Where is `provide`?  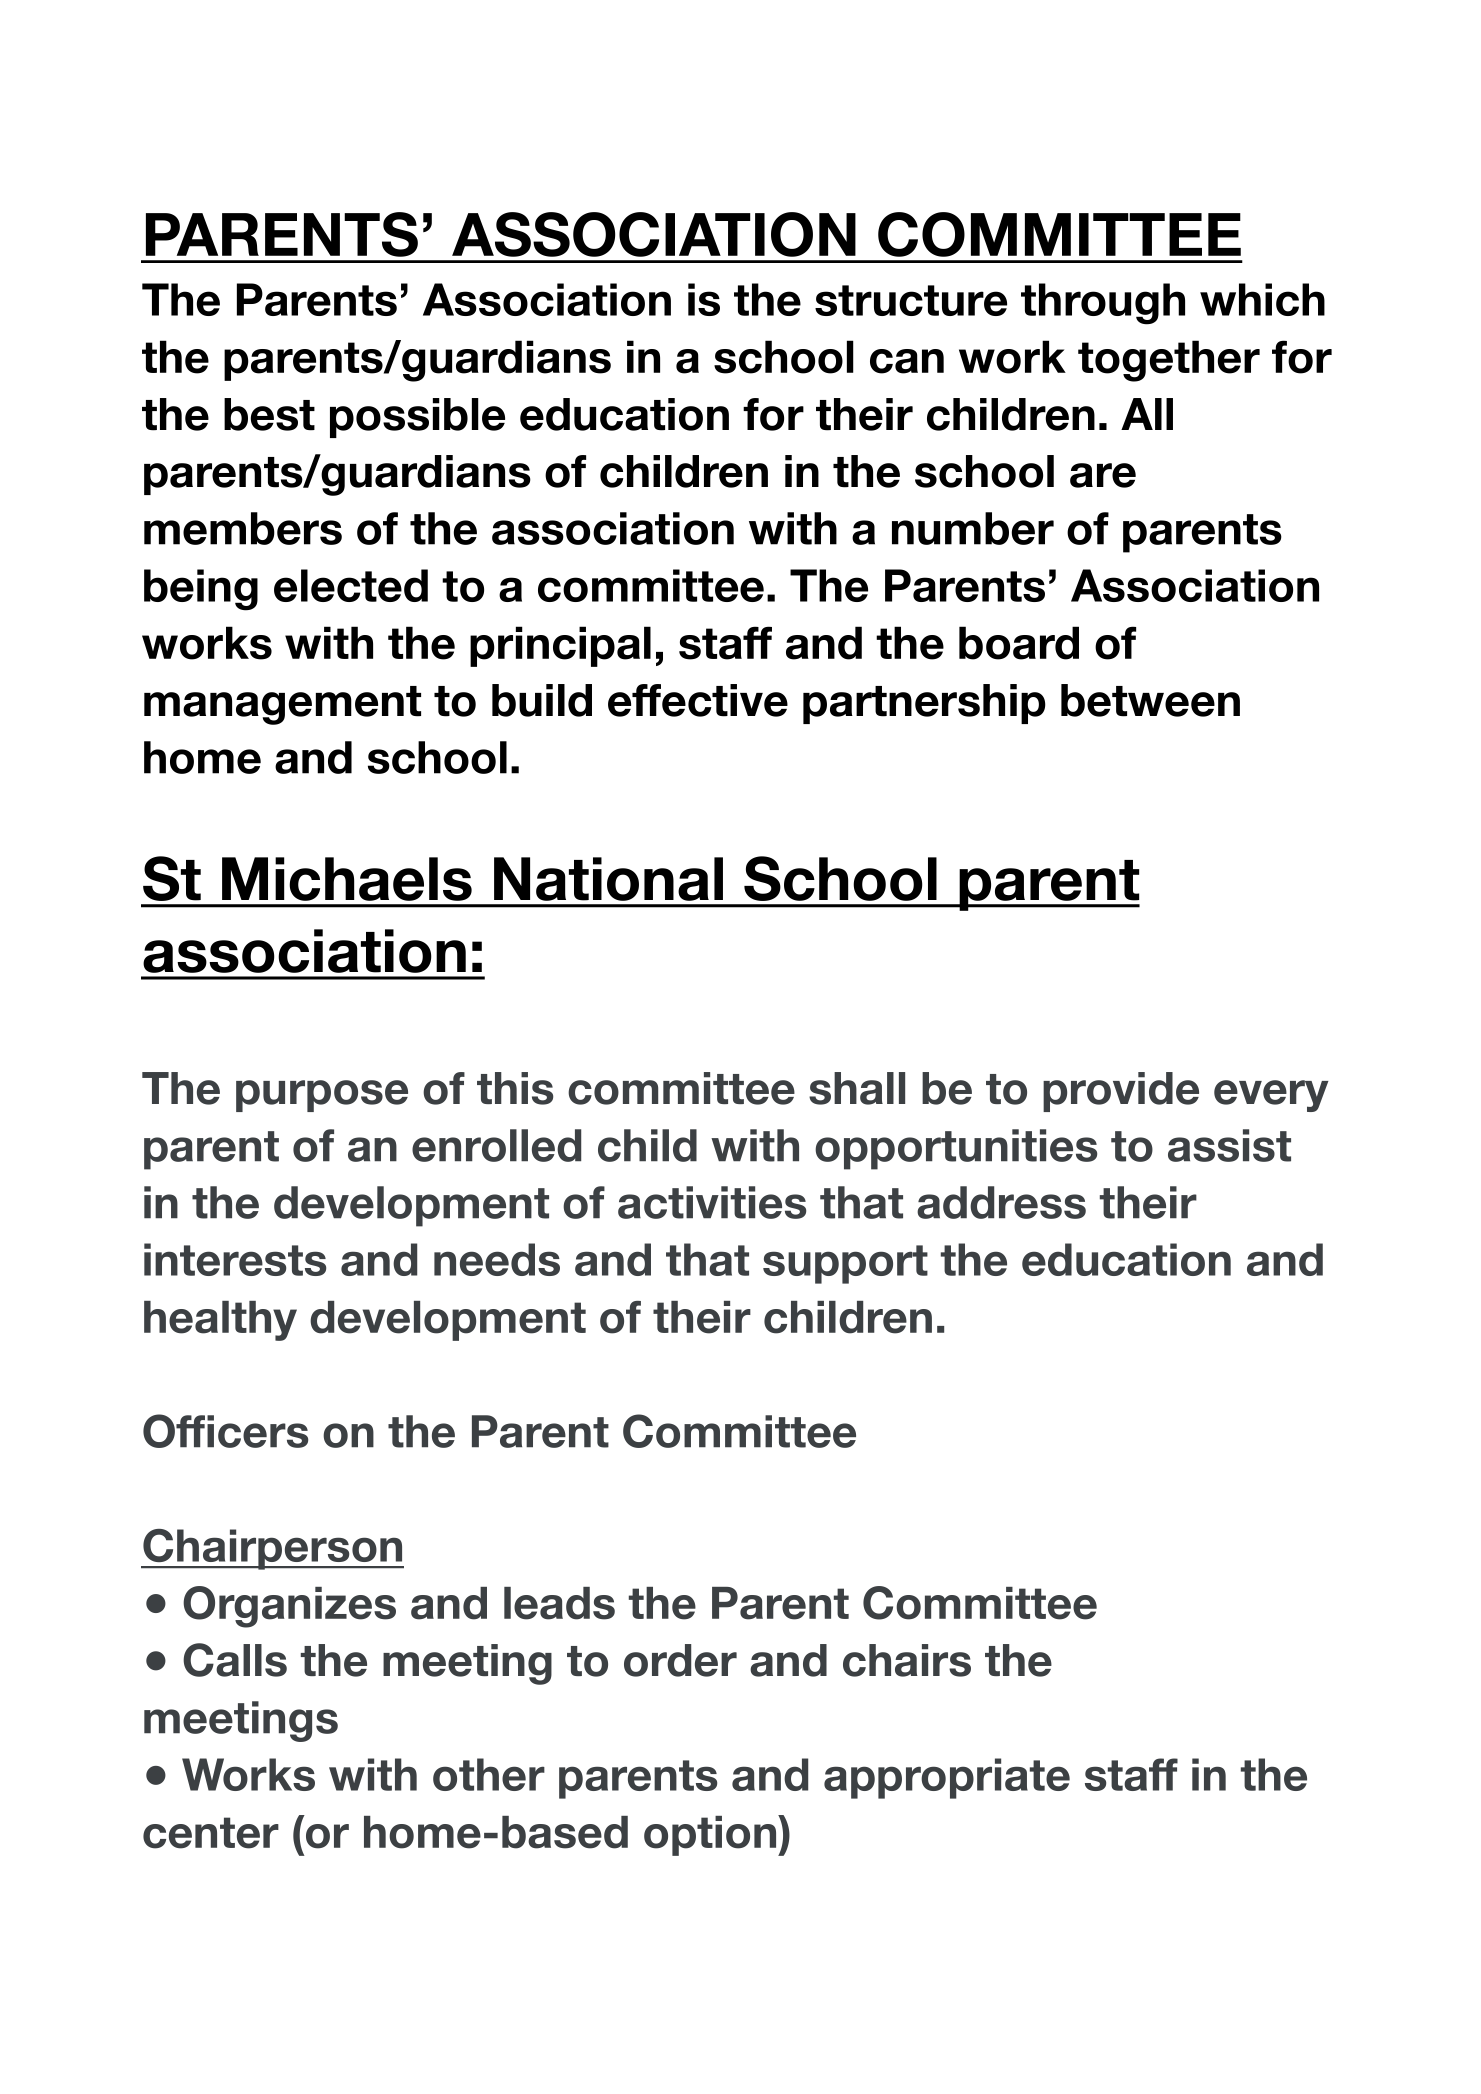 provide is located at coordinates (1121, 1092).
